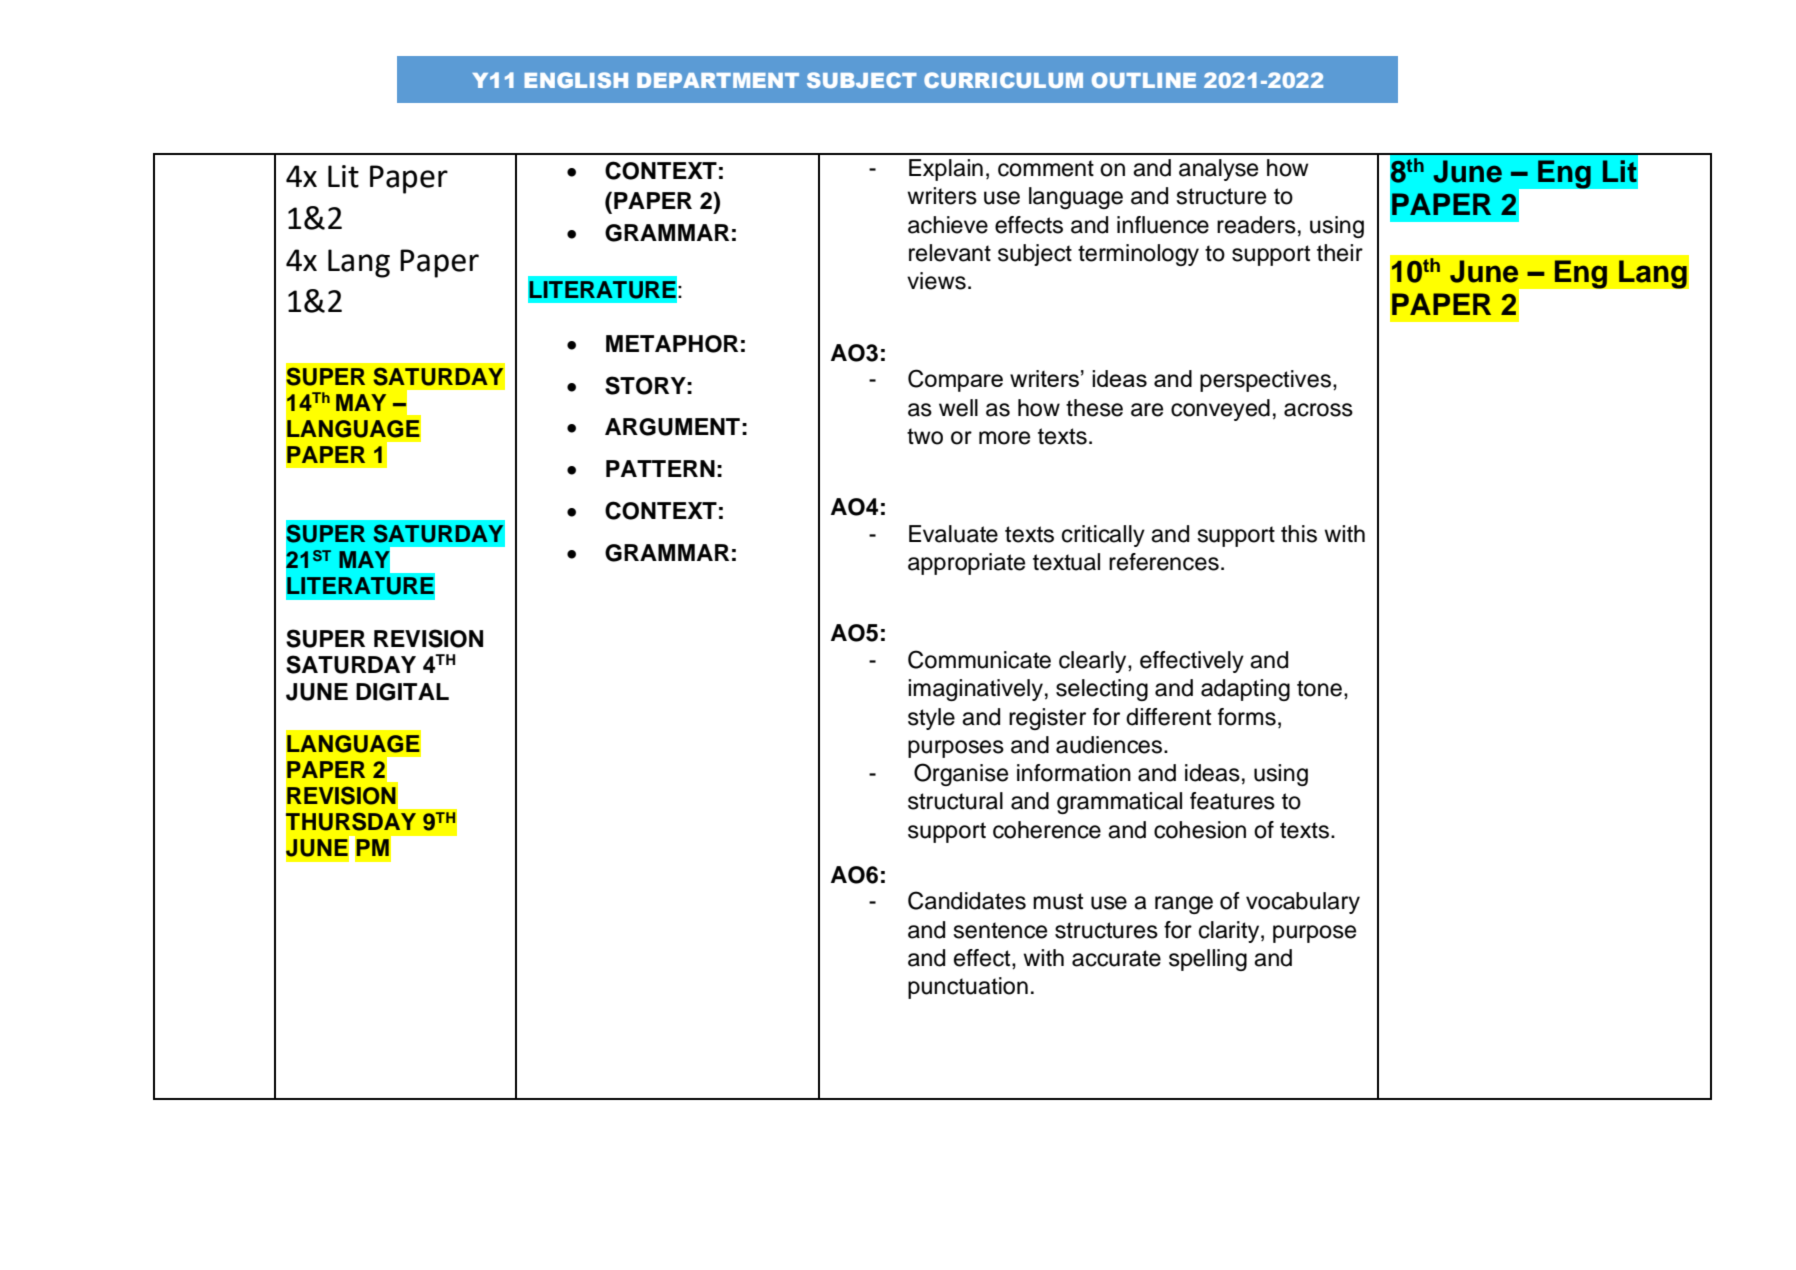 This screenshot has width=1796, height=1270. Describe the element at coordinates (1247, 717) in the screenshot. I see `forms` at that location.
